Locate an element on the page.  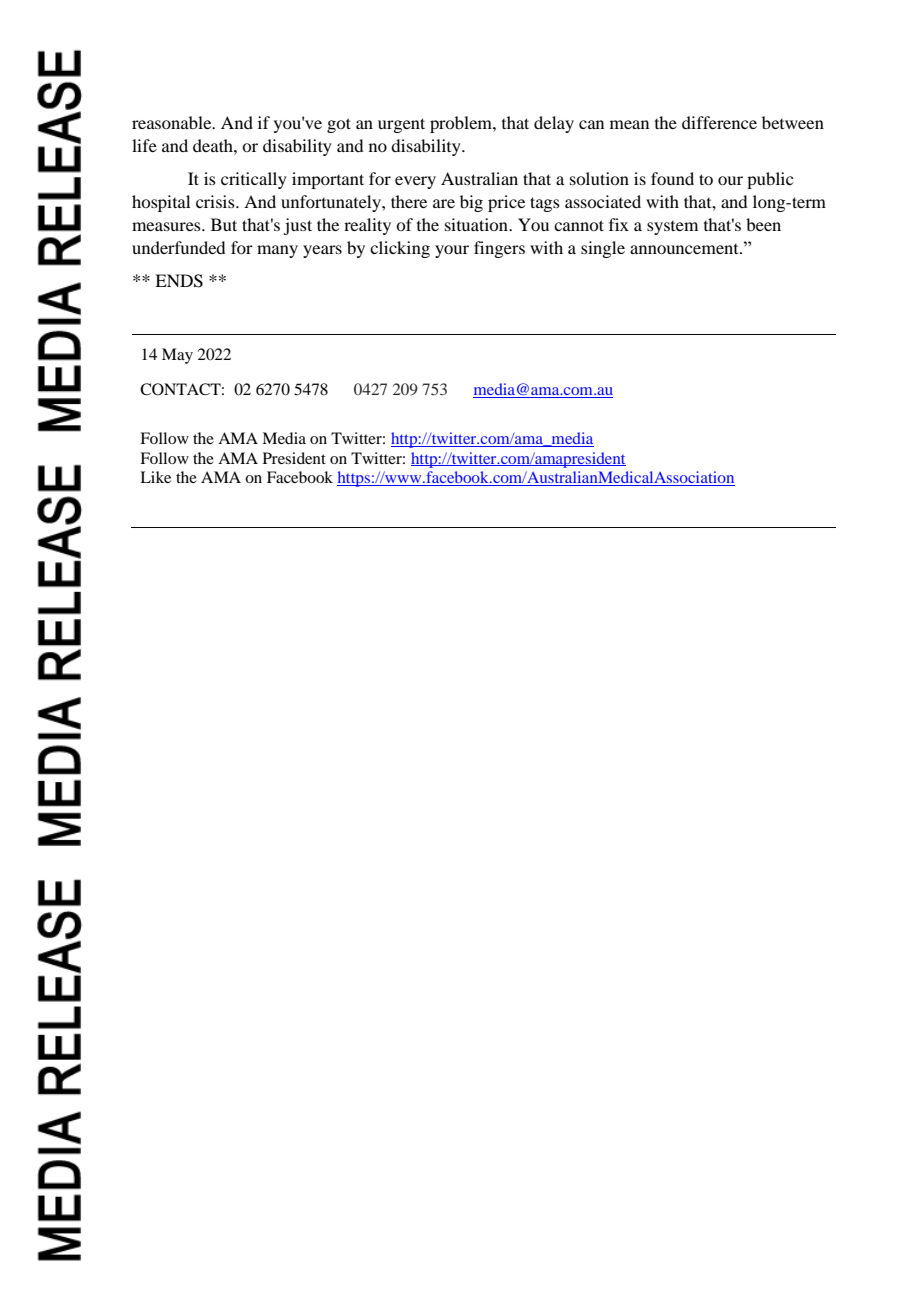
reasonable is located at coordinates (173, 122).
